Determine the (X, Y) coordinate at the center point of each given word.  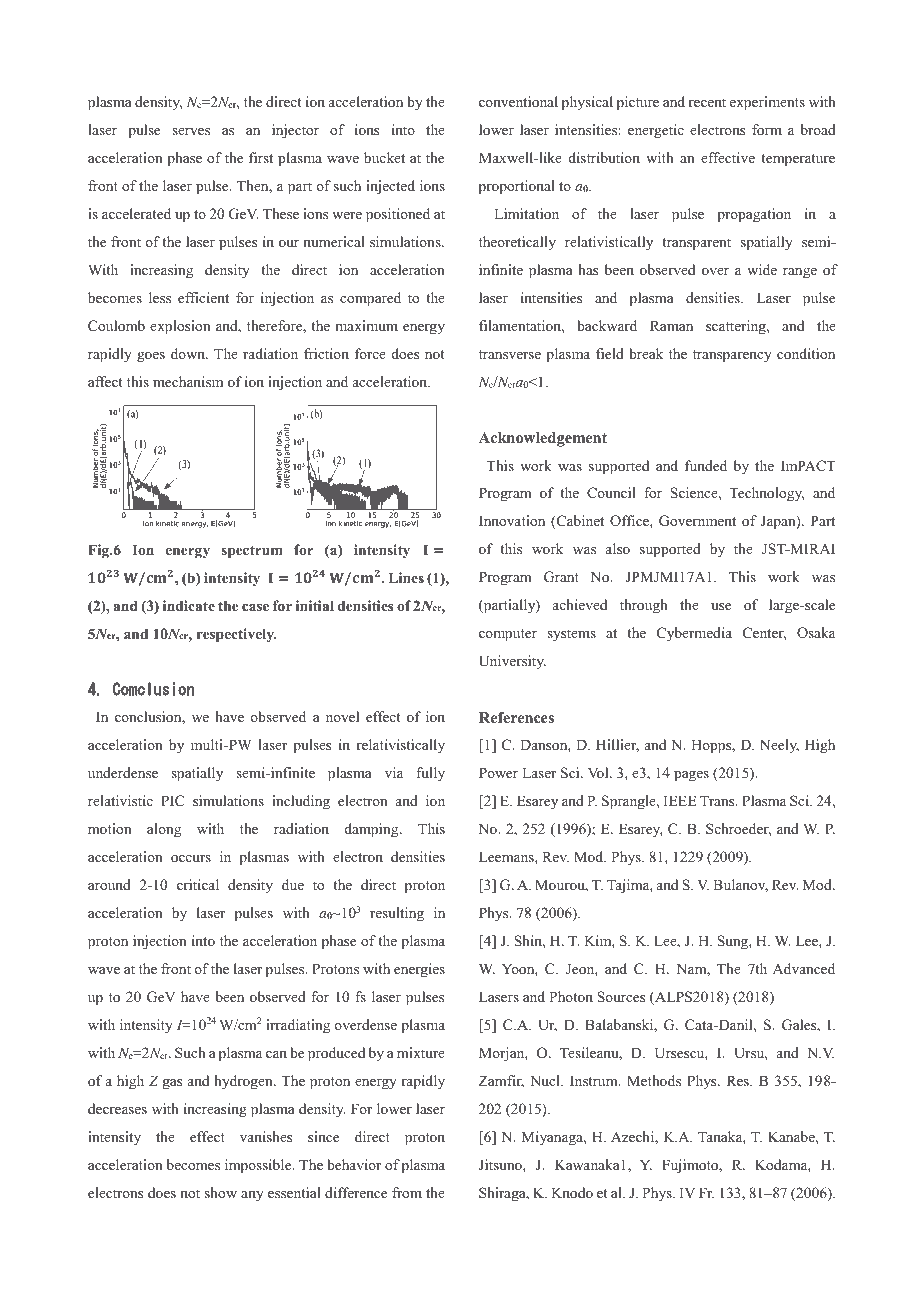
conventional (518, 101)
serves (191, 131)
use (721, 606)
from (407, 1192)
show (221, 1192)
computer (508, 635)
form (767, 129)
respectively (237, 635)
